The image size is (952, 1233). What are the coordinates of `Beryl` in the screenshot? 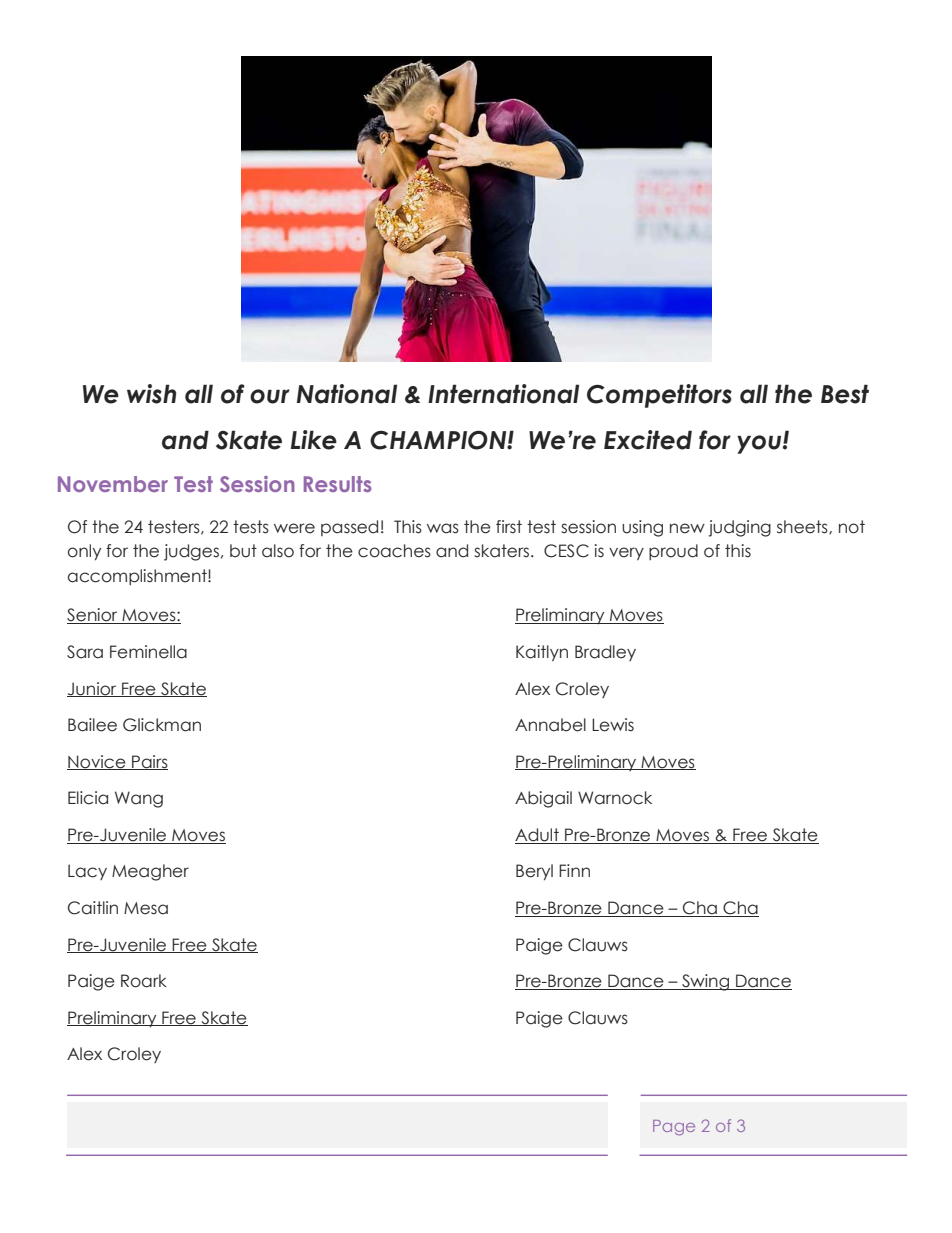 It's located at (534, 872).
